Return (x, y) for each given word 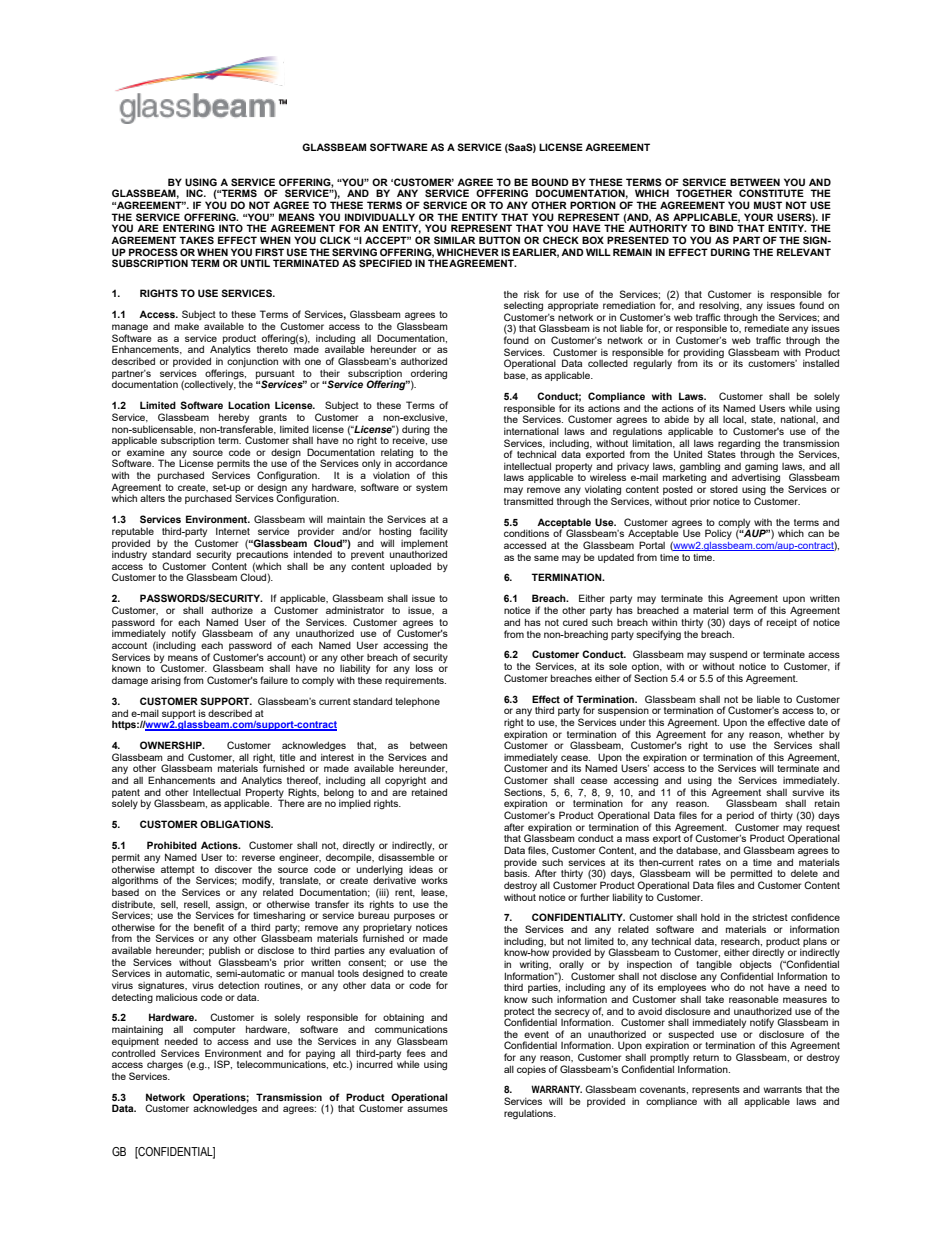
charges (165, 1067)
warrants (783, 1089)
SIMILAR (454, 240)
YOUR (758, 217)
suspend (728, 655)
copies (531, 1070)
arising (166, 681)
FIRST (269, 252)
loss (424, 668)
